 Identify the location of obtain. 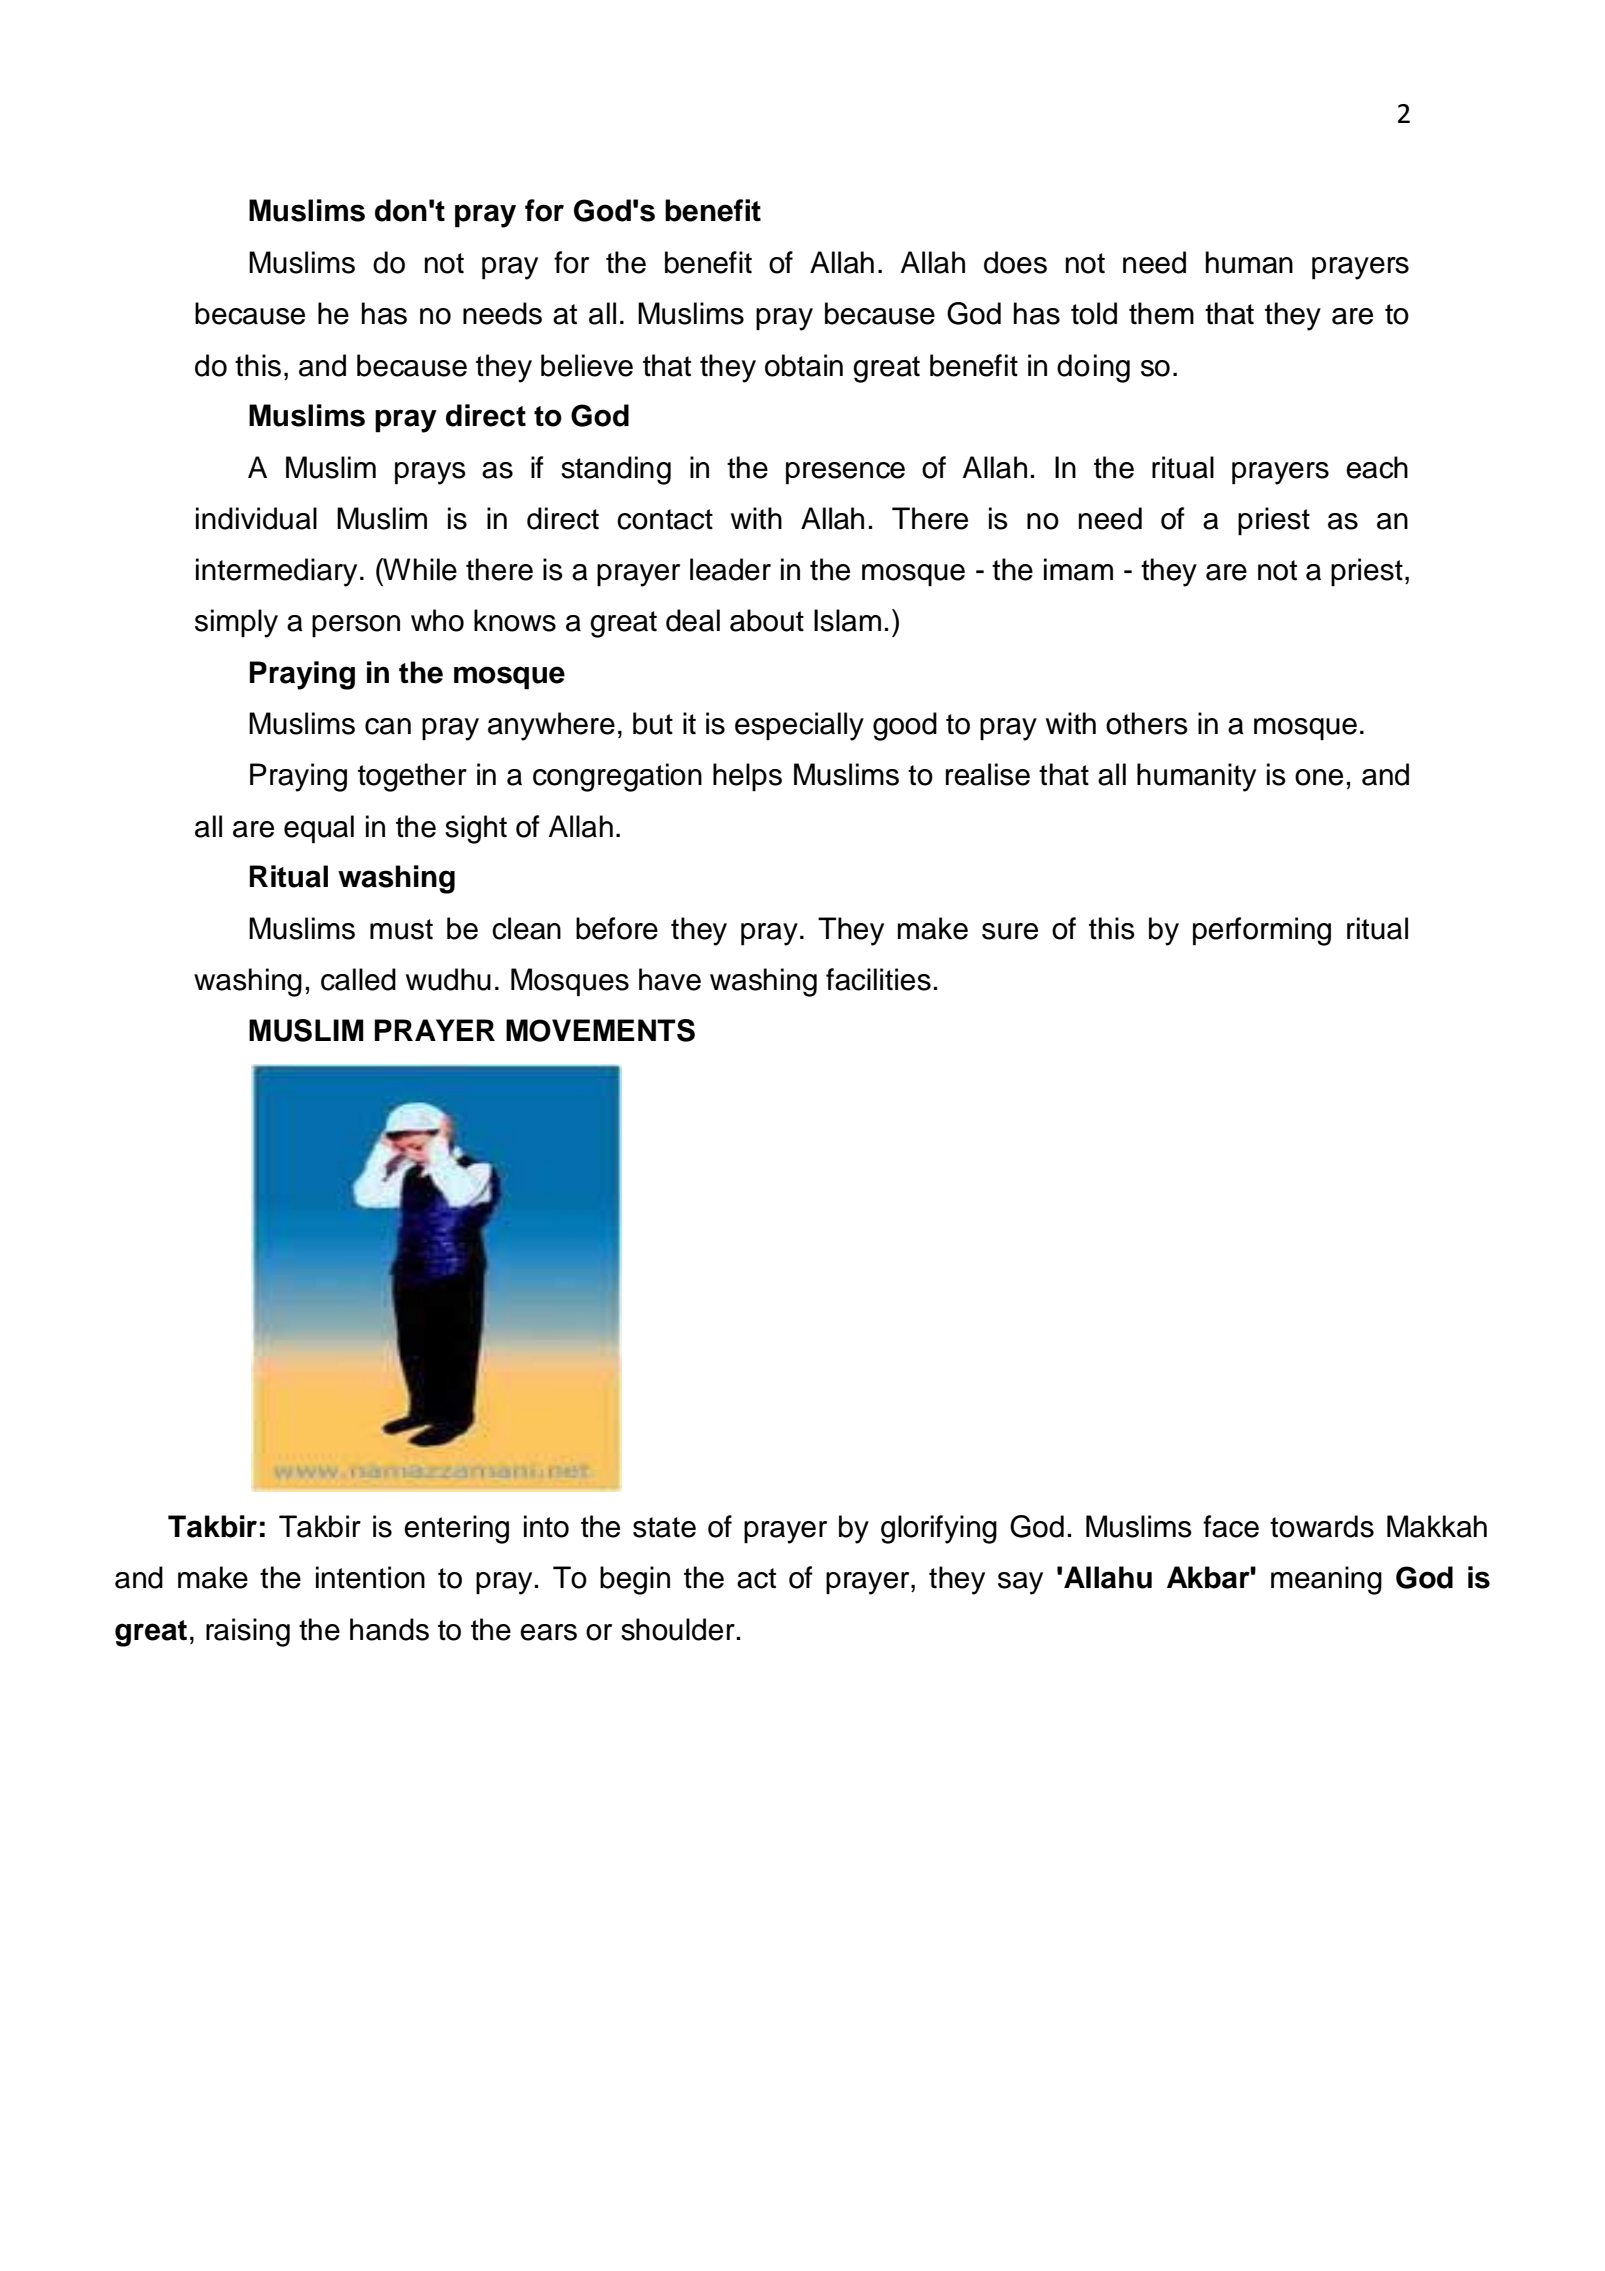
(804, 365).
